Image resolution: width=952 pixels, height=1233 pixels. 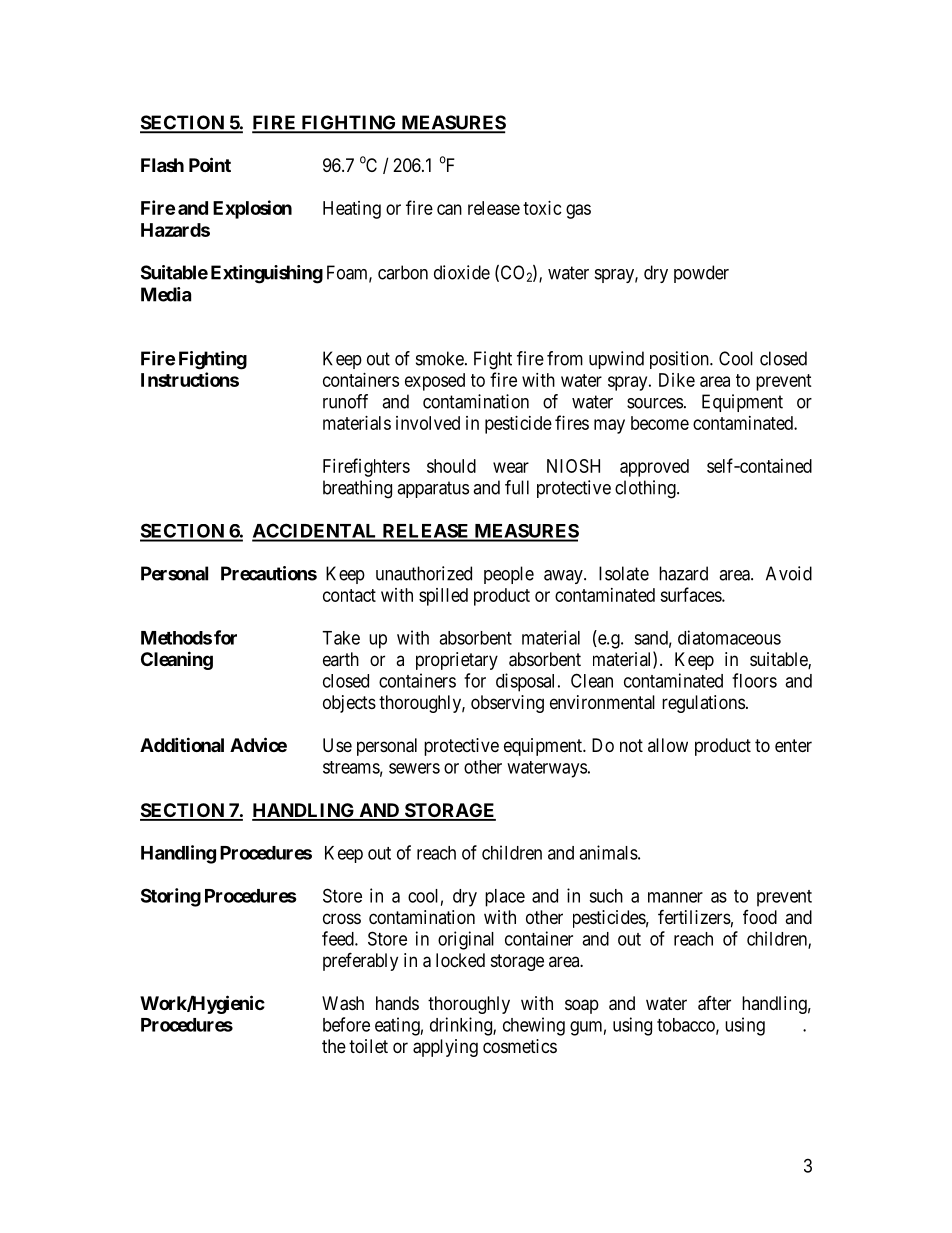 I want to click on powder, so click(x=701, y=274).
